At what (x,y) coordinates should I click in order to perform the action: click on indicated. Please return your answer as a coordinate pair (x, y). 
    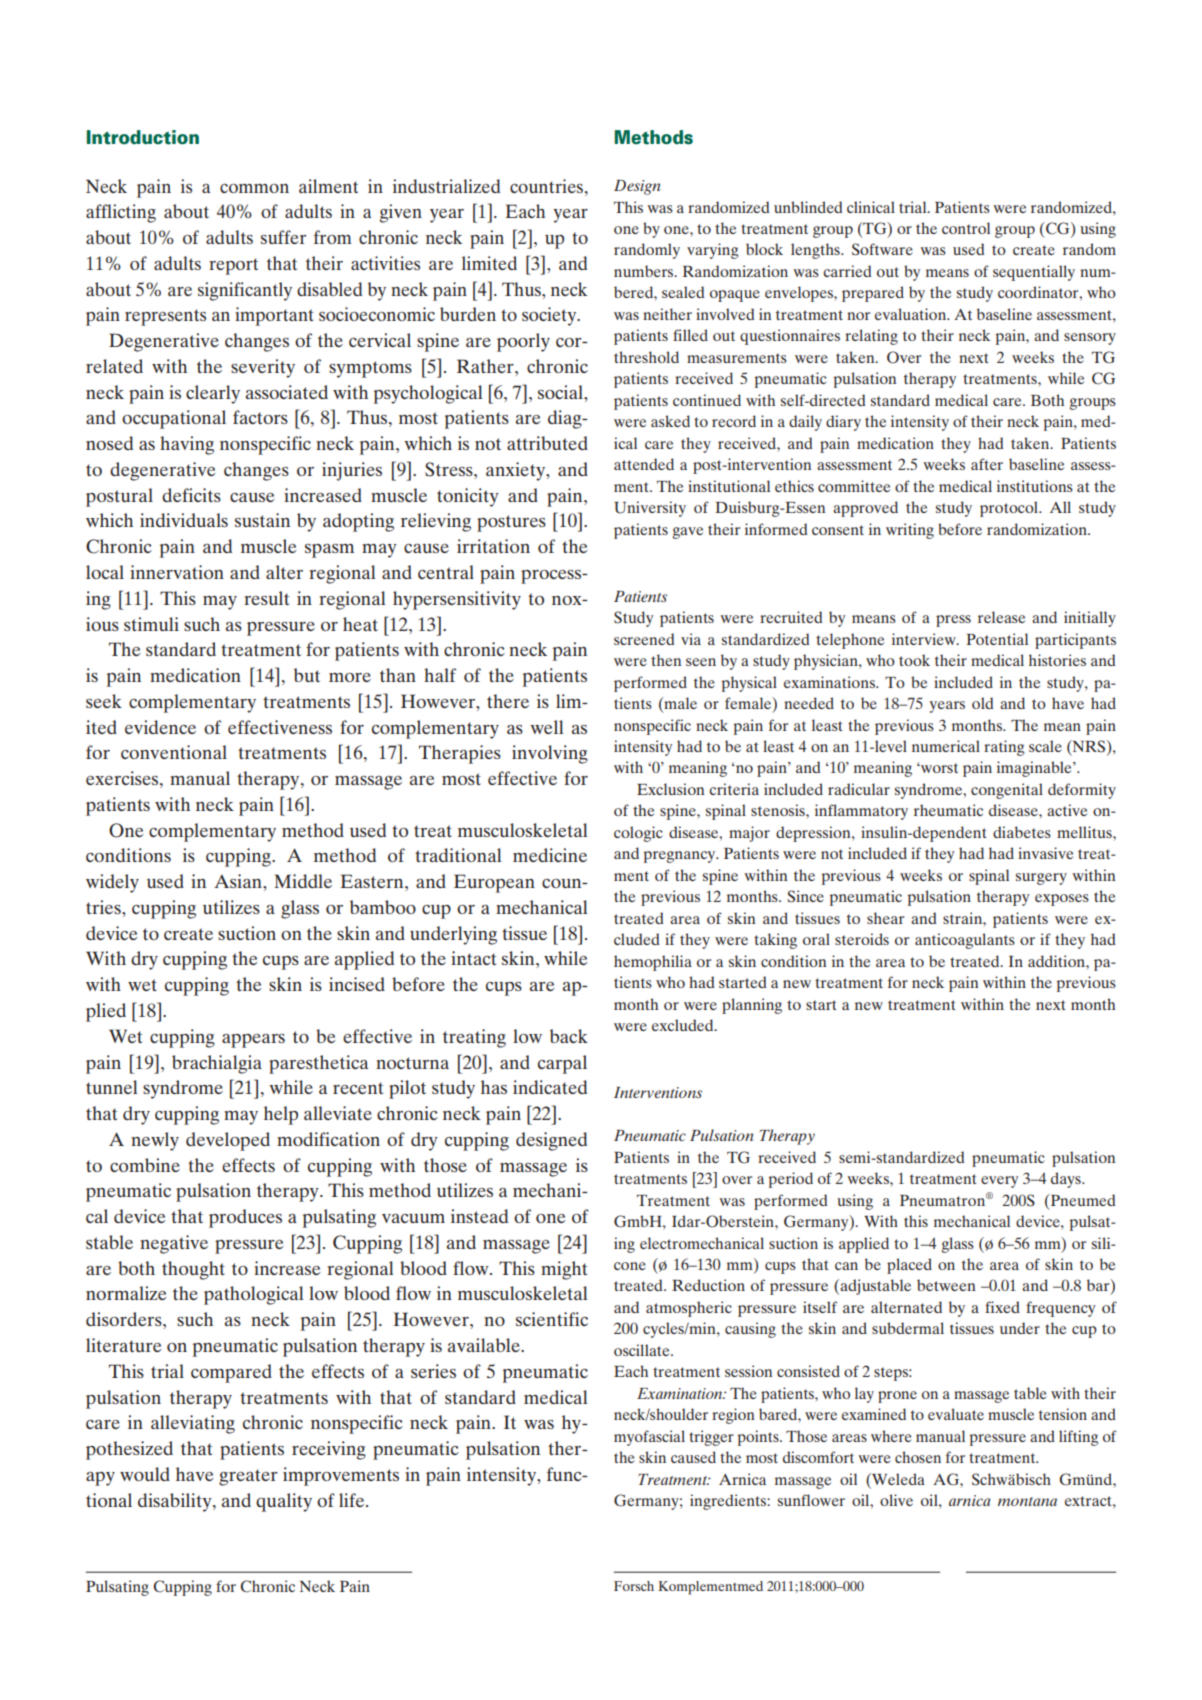
    Looking at the image, I should click on (550, 1087).
